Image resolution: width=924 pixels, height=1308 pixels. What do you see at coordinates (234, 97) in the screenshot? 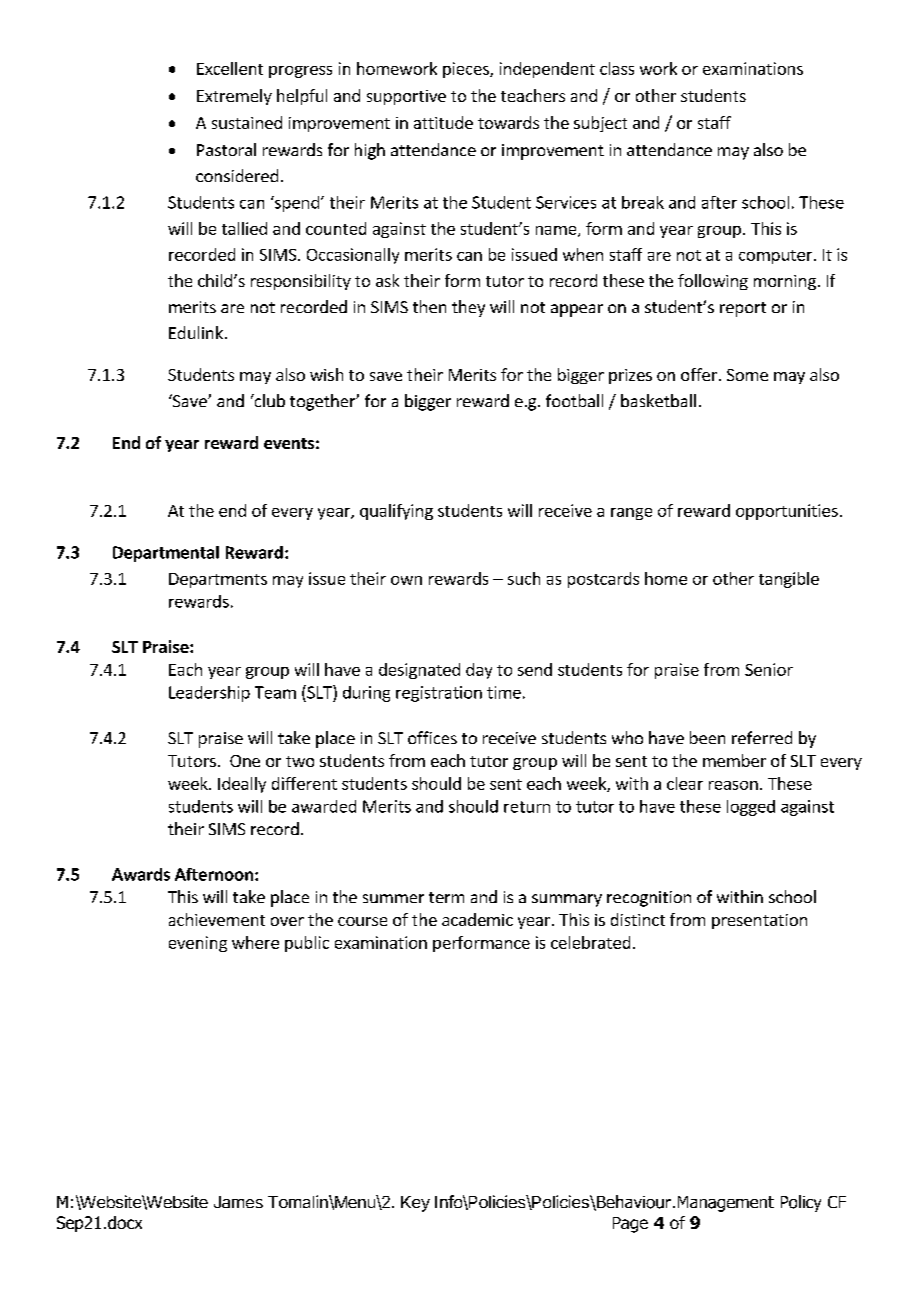
I see `Extremely` at bounding box center [234, 97].
